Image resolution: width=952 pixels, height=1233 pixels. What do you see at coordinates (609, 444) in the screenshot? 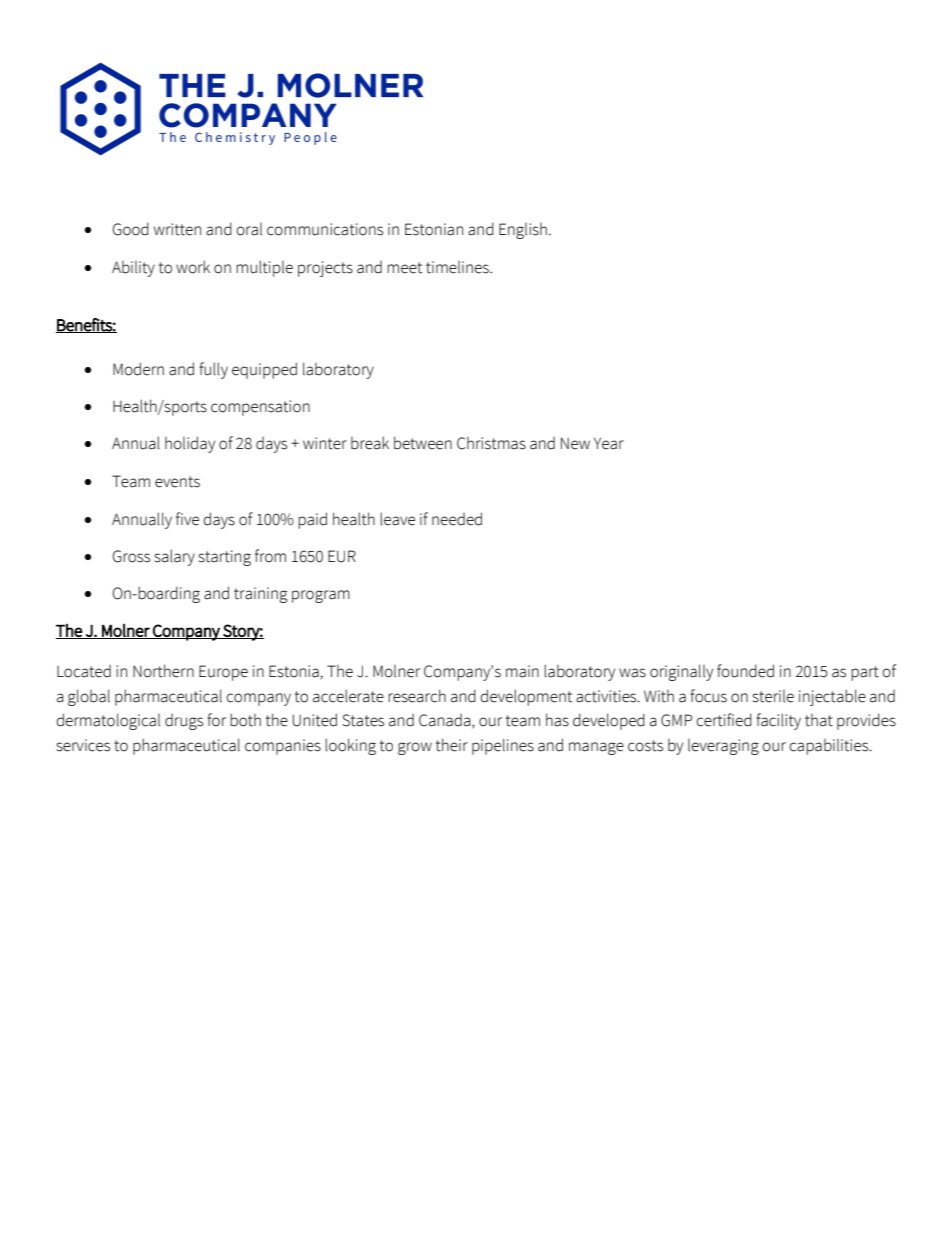
I see `Year` at bounding box center [609, 444].
